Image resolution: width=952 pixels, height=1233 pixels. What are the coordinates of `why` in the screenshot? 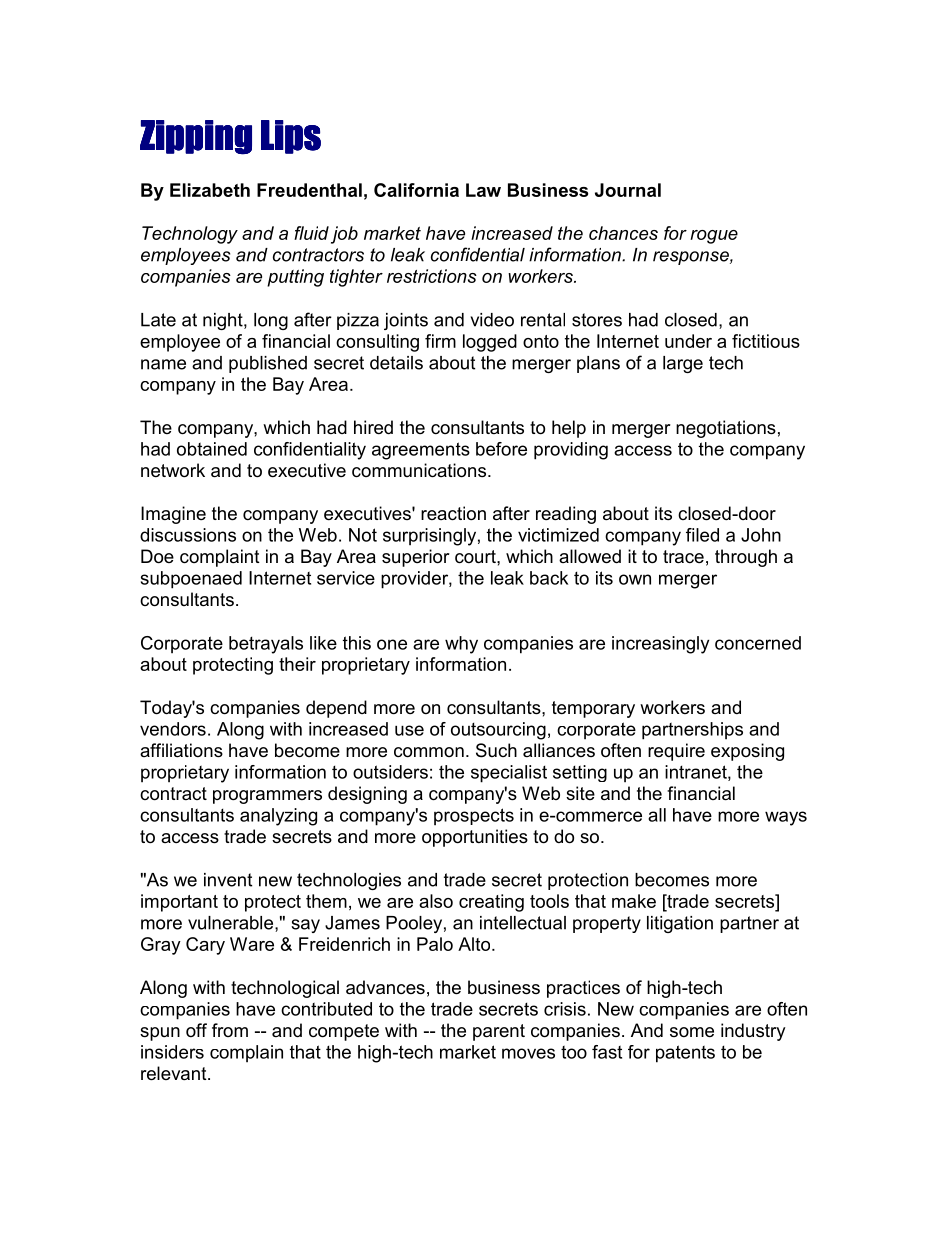 It's located at (461, 645).
